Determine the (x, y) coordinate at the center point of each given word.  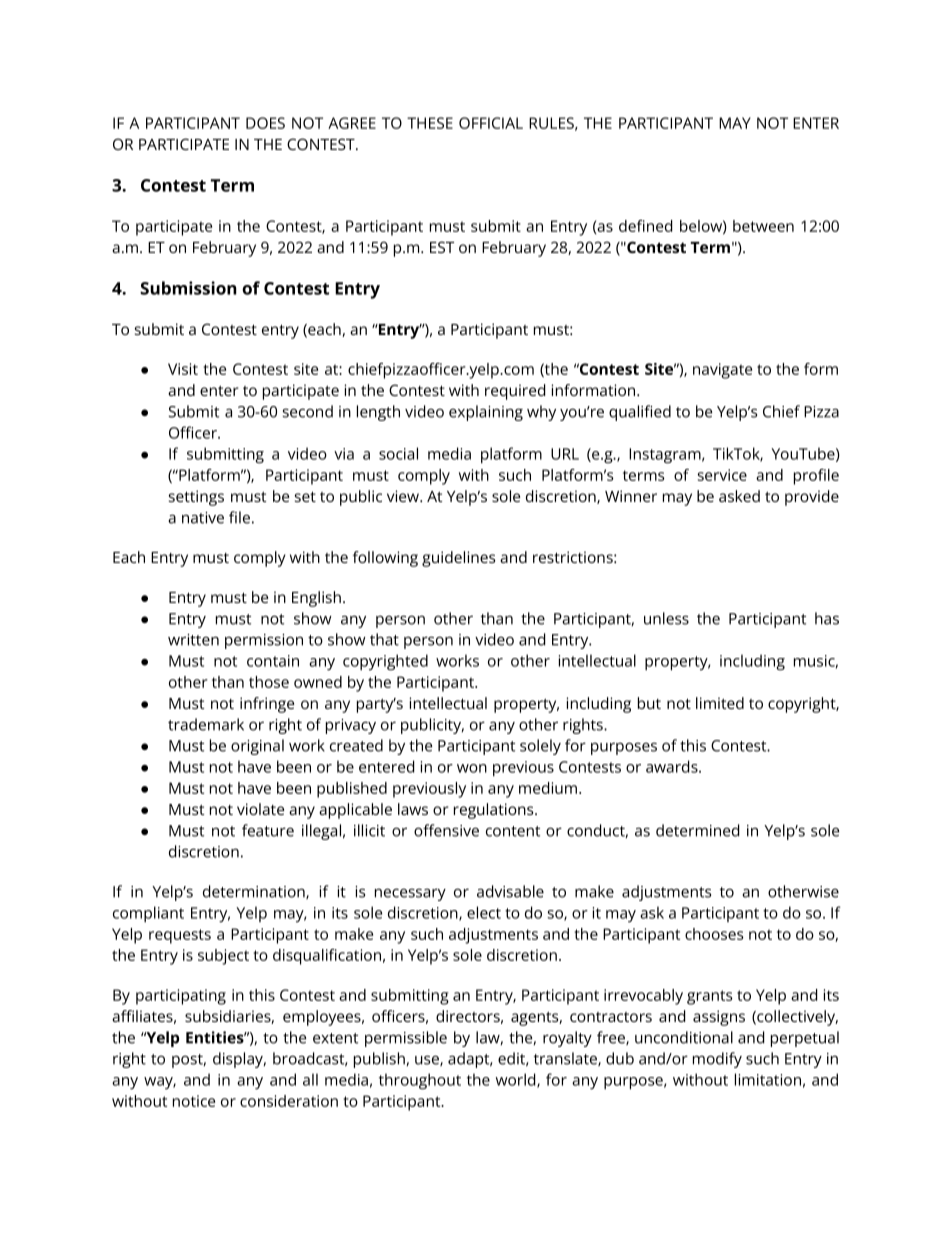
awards (673, 766)
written (193, 640)
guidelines (458, 559)
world (517, 1080)
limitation (768, 1079)
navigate (722, 371)
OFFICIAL (491, 123)
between (763, 226)
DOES (265, 123)
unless (666, 618)
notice (194, 1101)
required (515, 392)
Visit (183, 369)
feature (268, 830)
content (513, 831)
